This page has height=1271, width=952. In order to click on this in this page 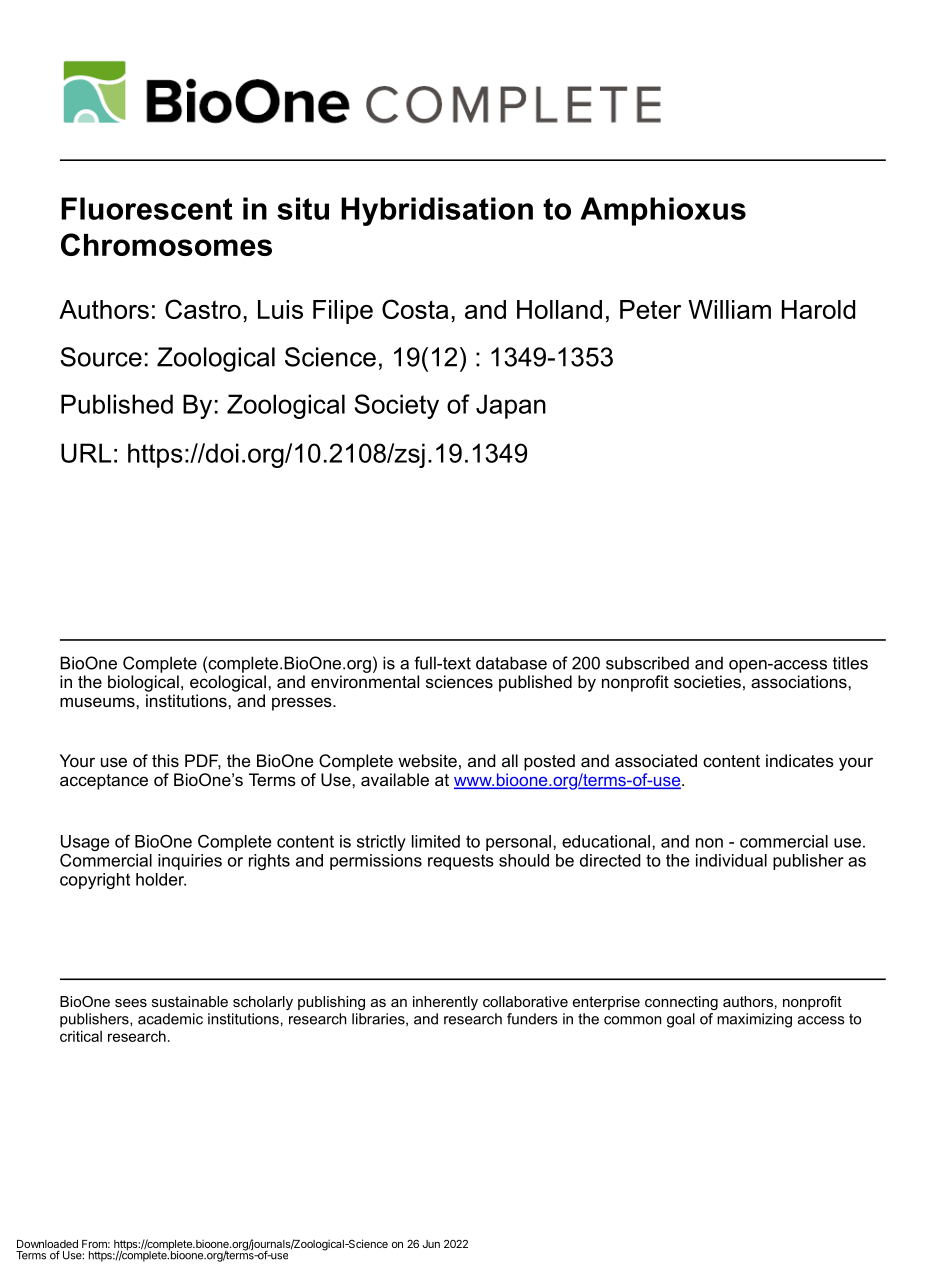, I will do `click(165, 760)`.
